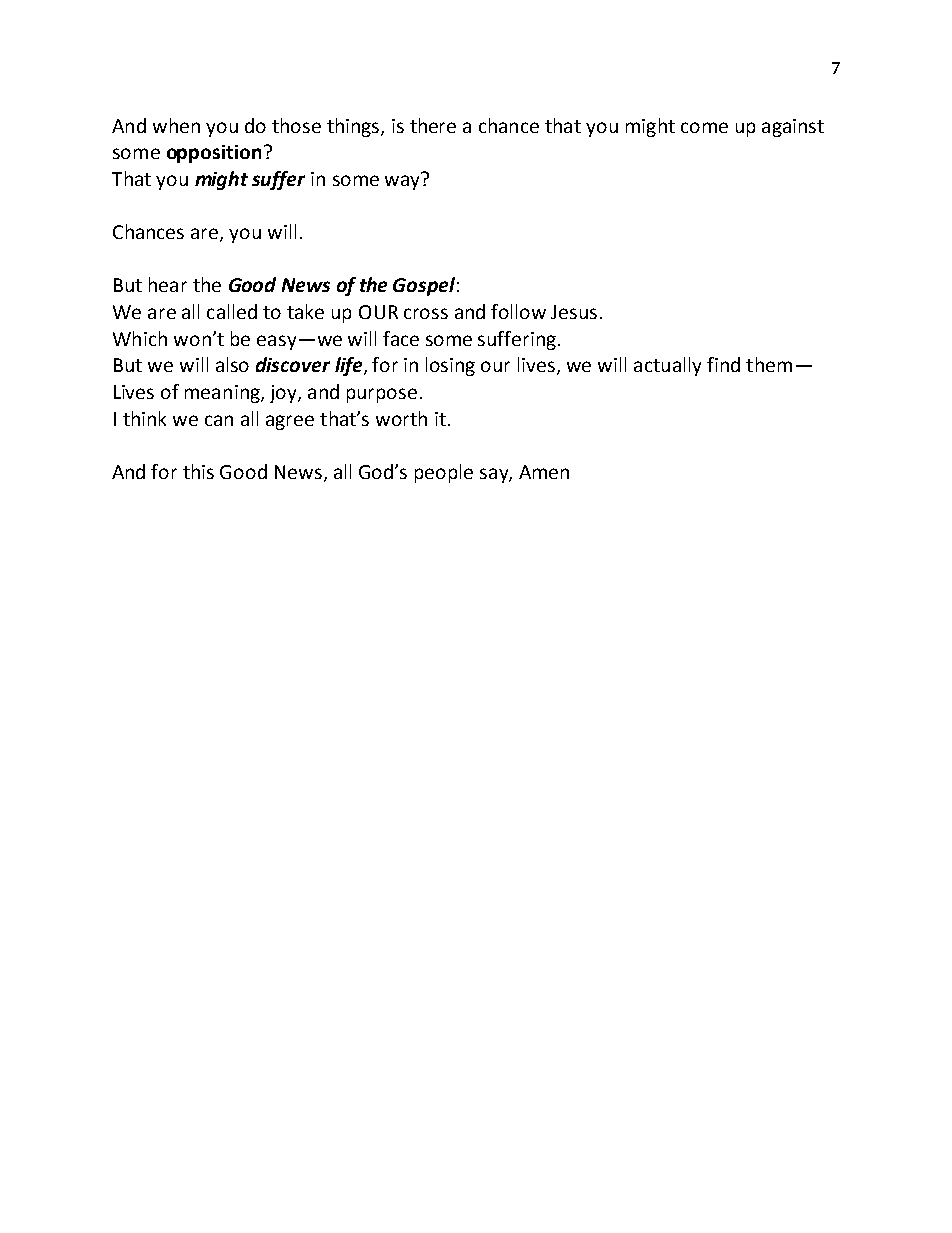 This document has height=1233, width=952. I want to click on way, so click(403, 181).
